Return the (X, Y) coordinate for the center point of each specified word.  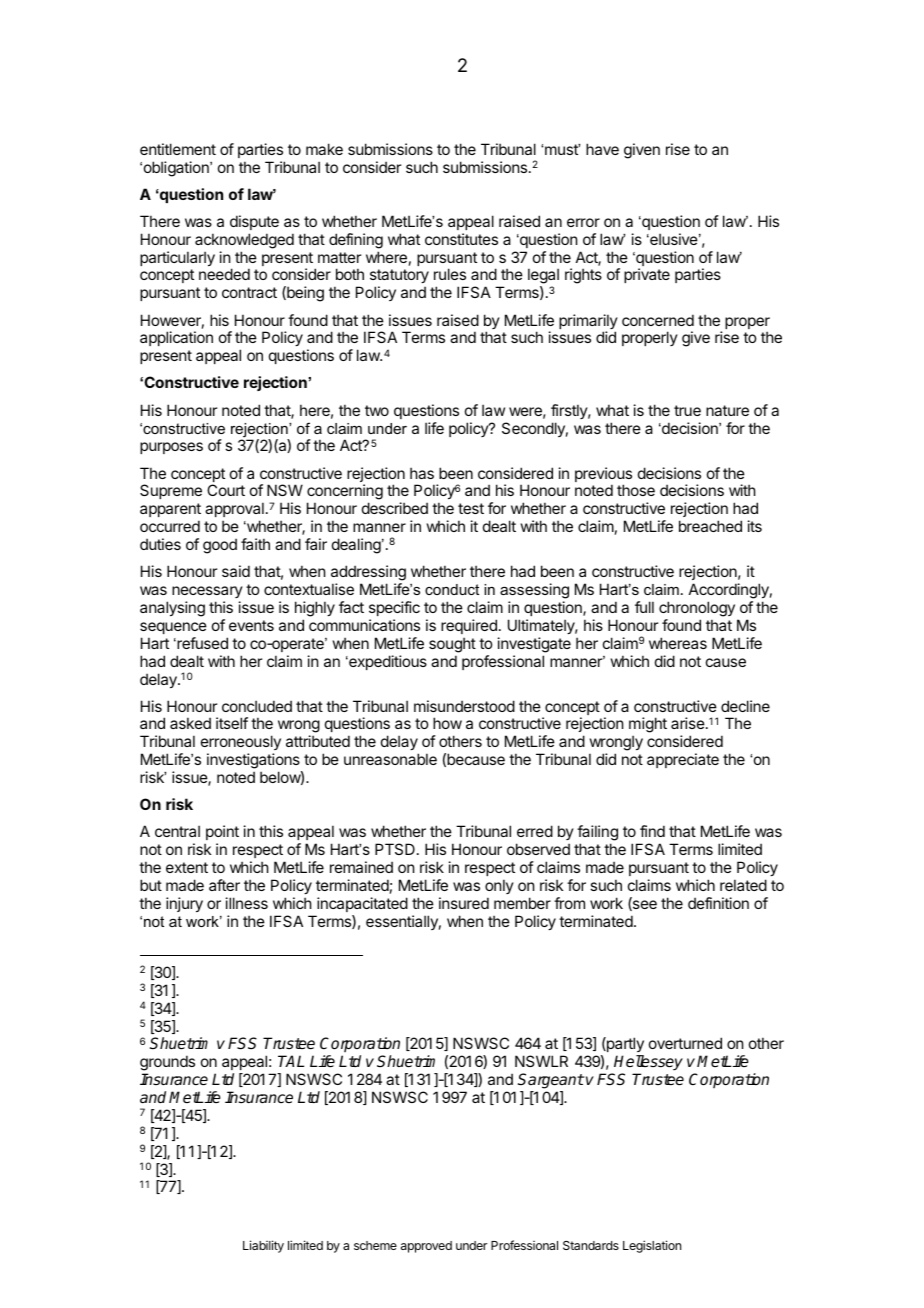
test (471, 508)
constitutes (461, 239)
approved (426, 1247)
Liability (263, 1246)
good (220, 546)
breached (710, 526)
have (602, 149)
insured (464, 903)
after (224, 885)
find (652, 831)
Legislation (652, 1246)
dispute (254, 222)
